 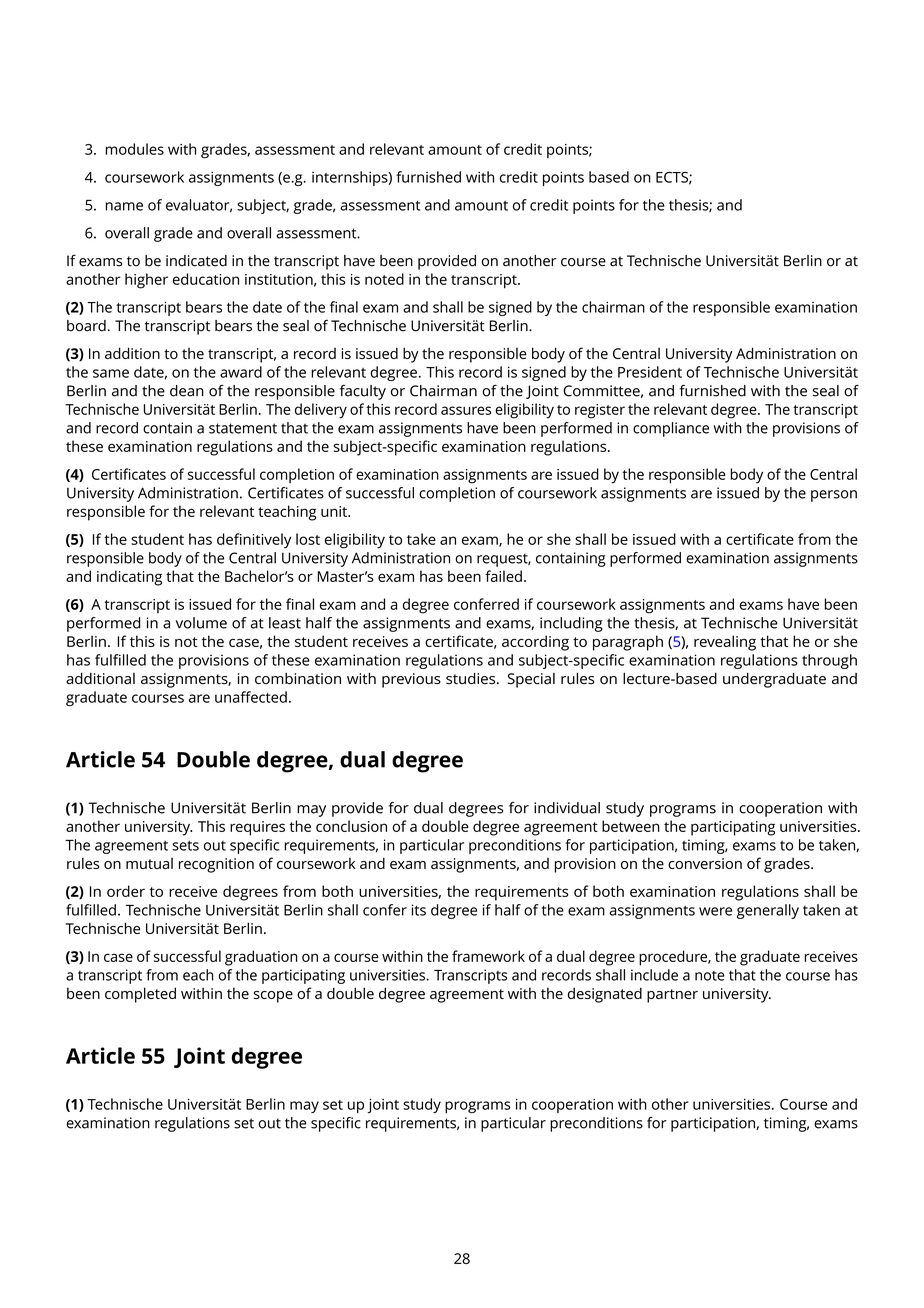 I want to click on completed, so click(x=140, y=995).
